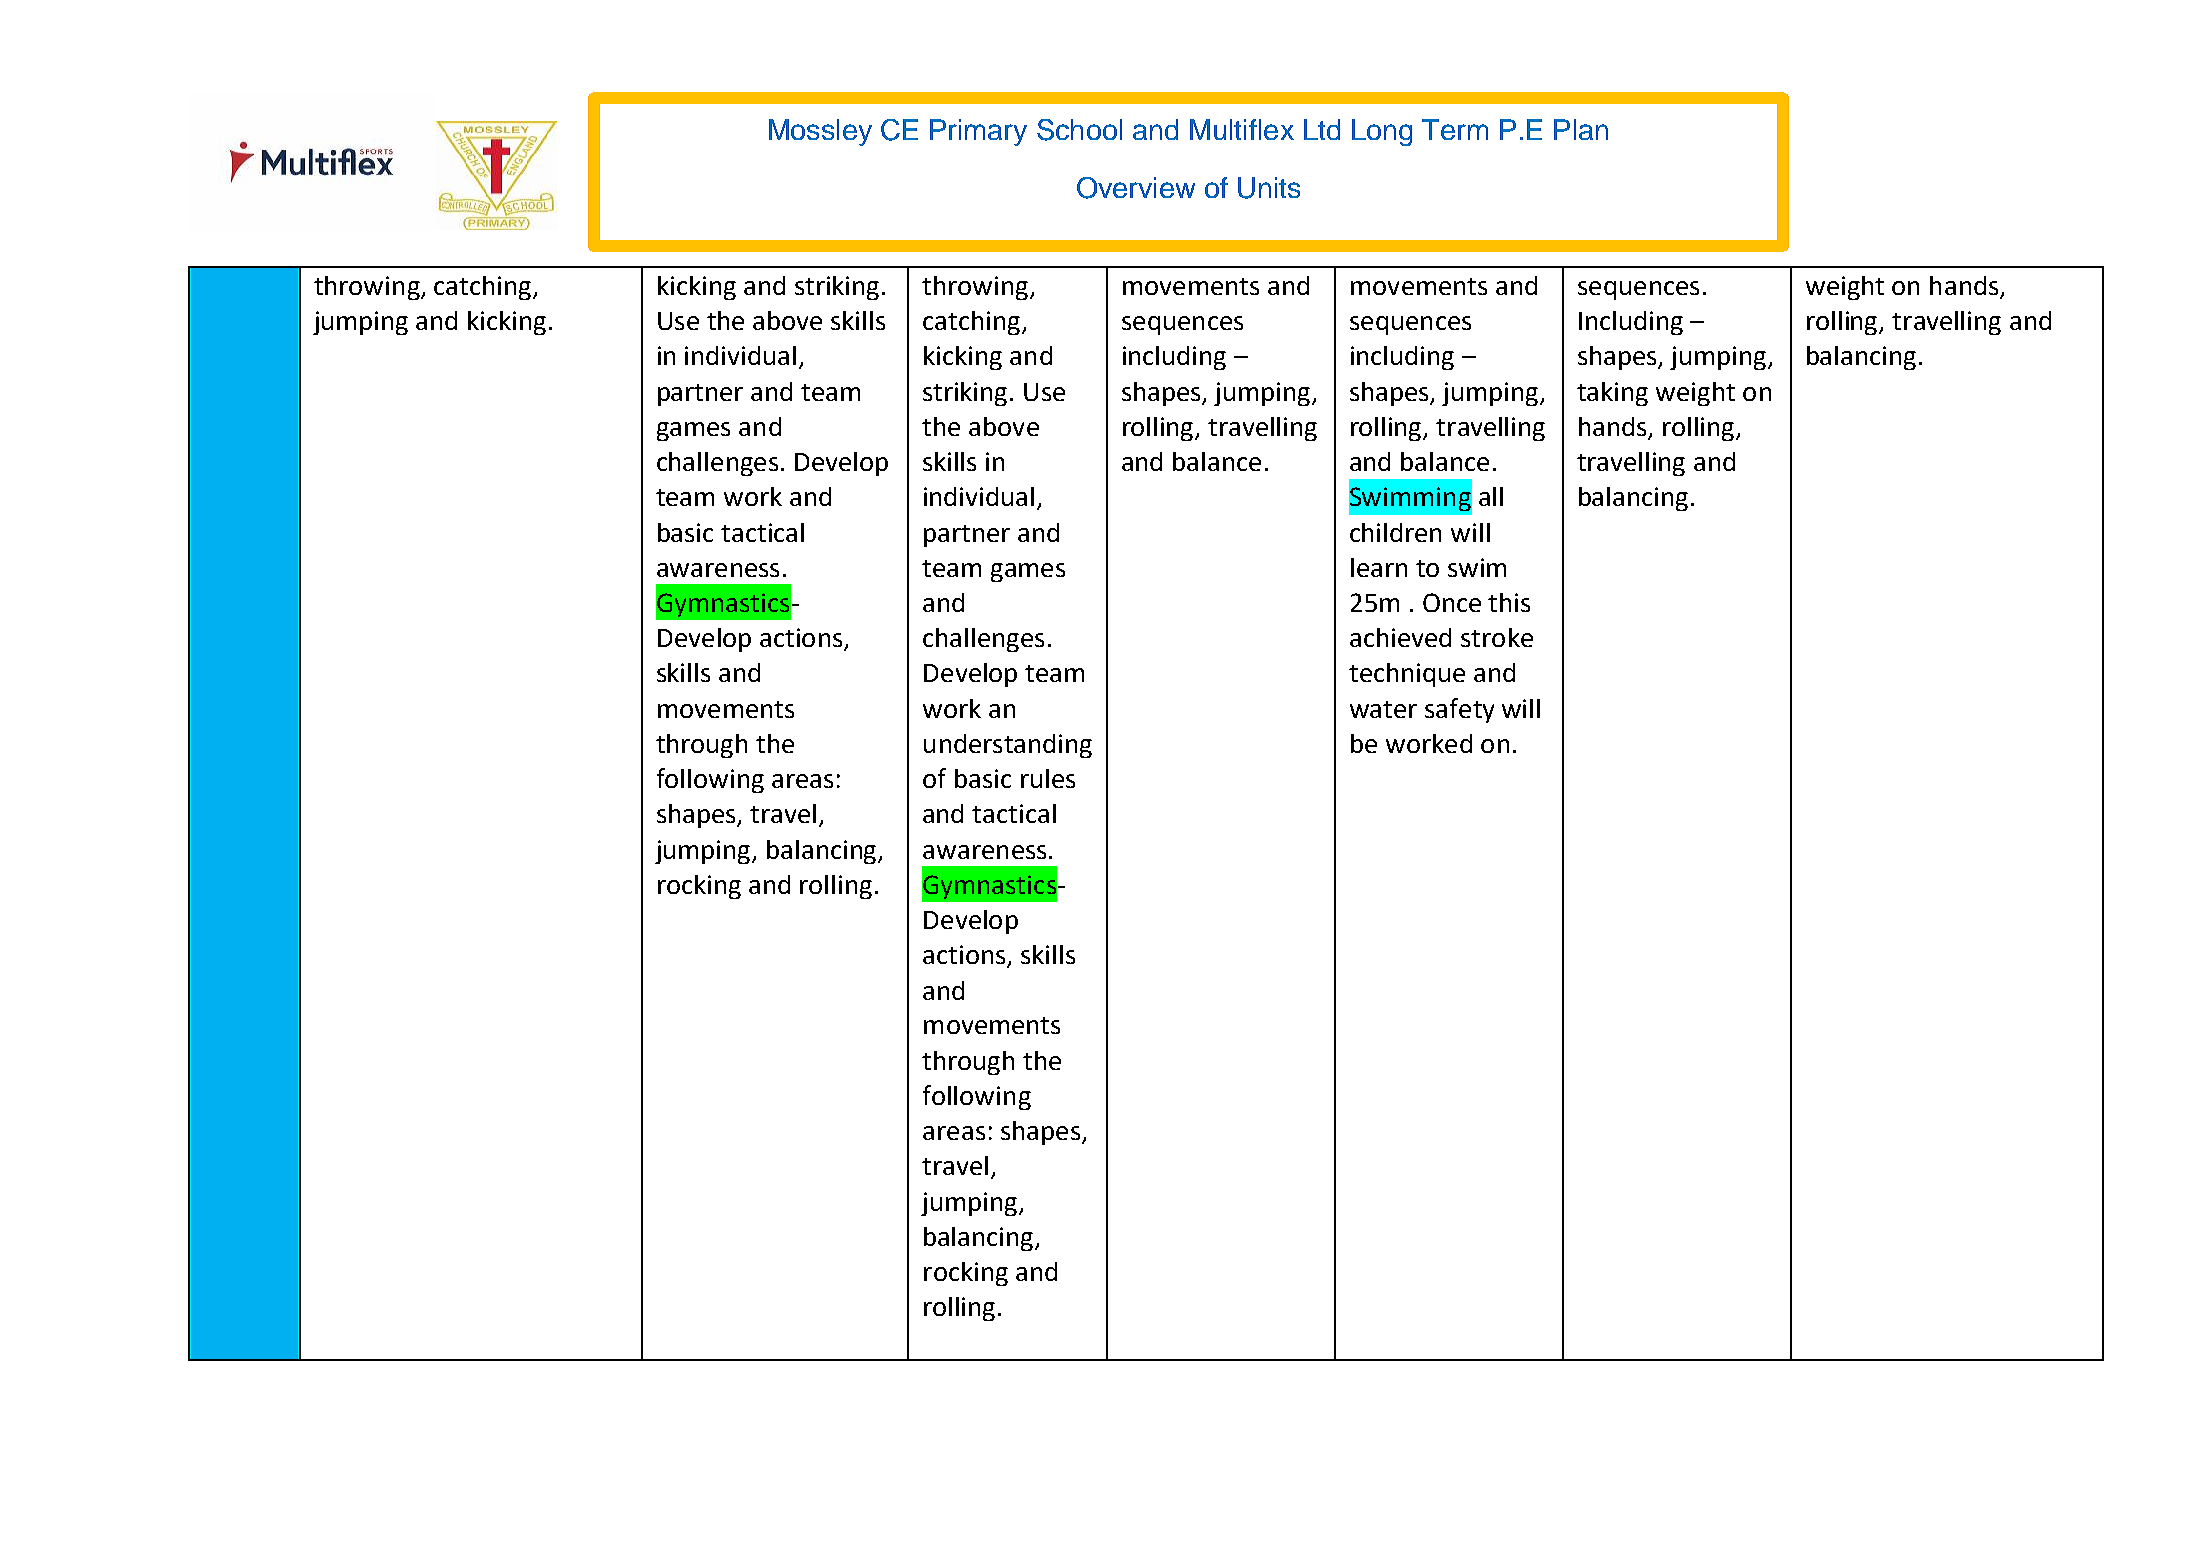  Describe the element at coordinates (1395, 532) in the image. I see `children` at that location.
